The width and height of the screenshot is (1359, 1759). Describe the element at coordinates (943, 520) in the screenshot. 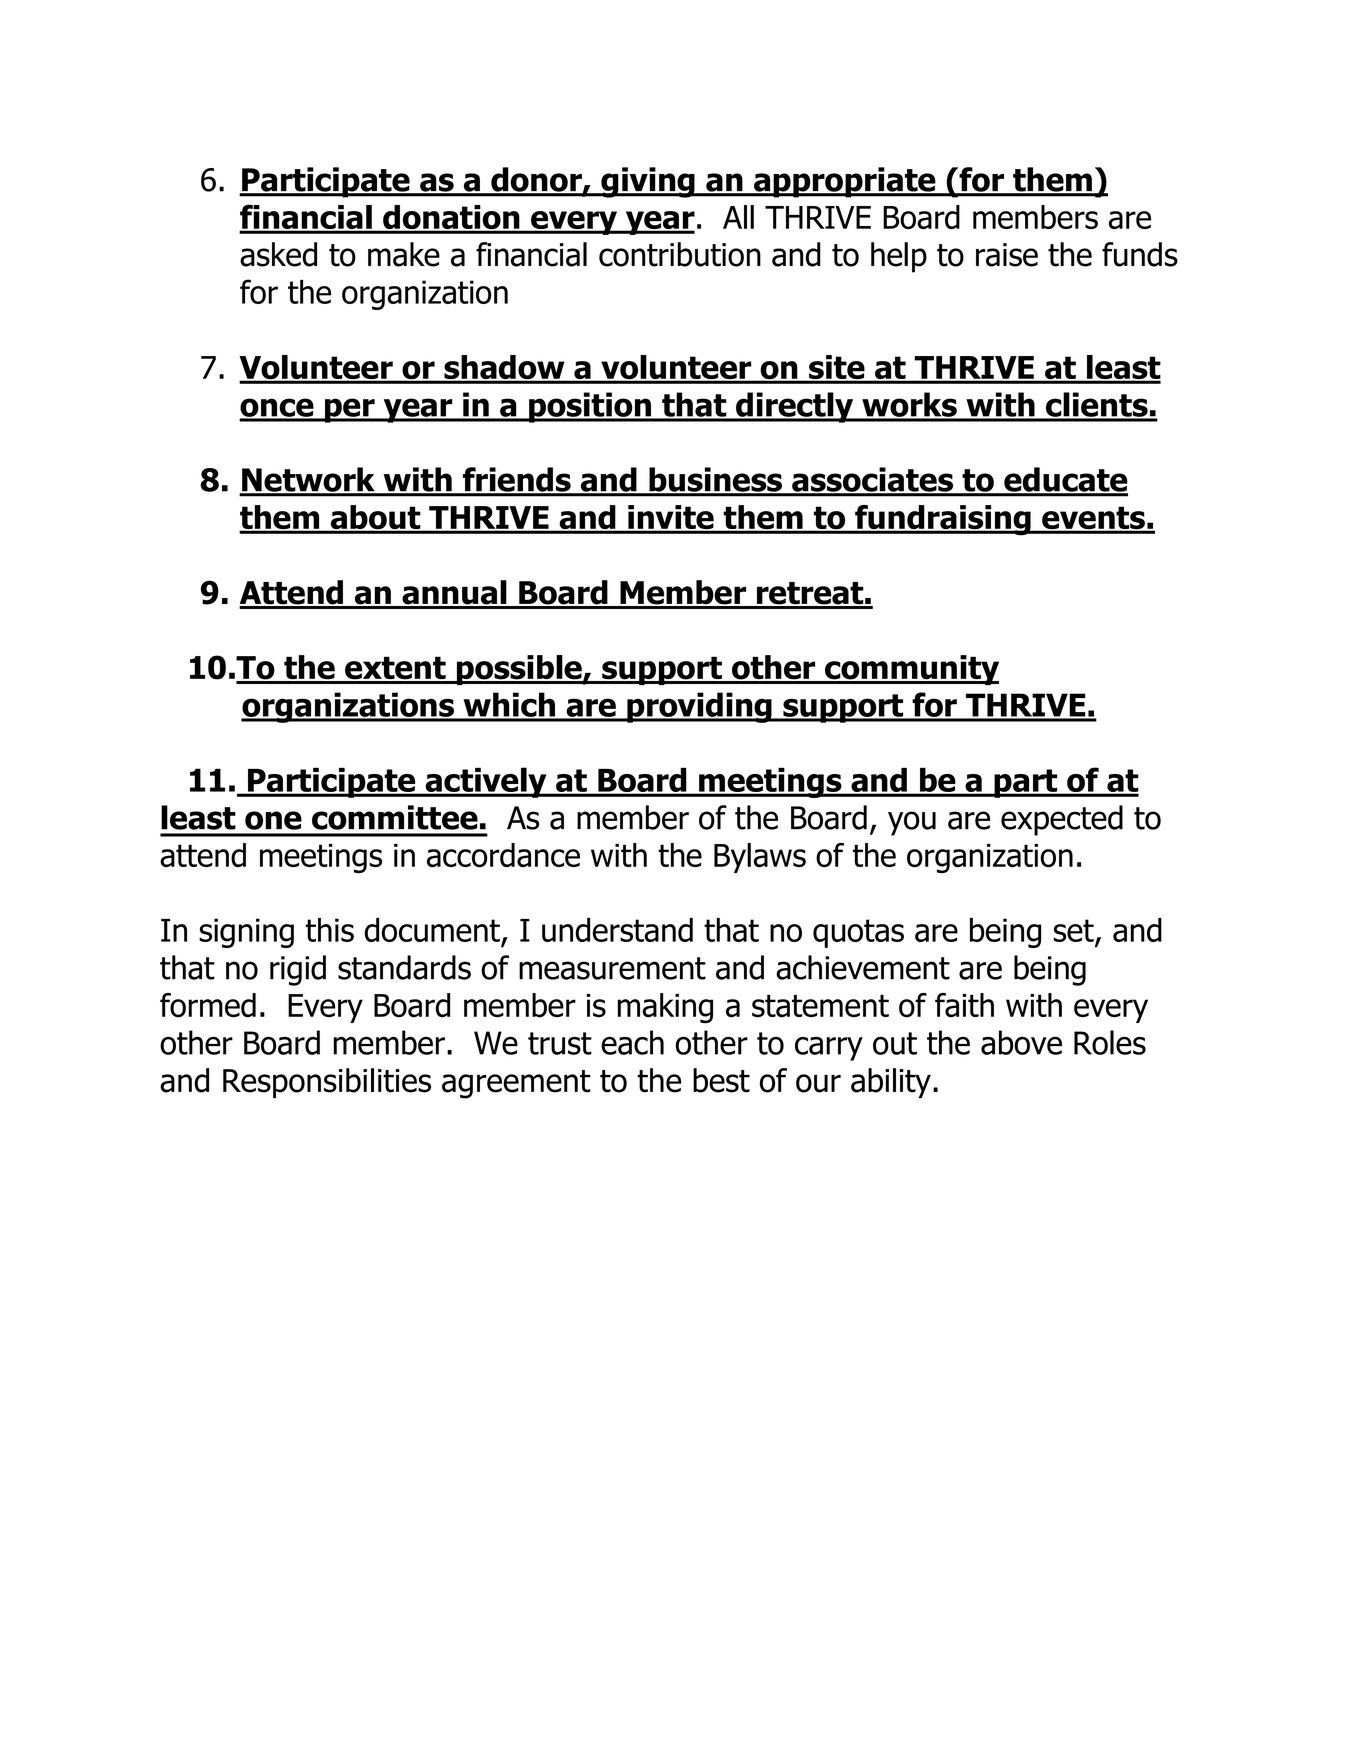

I see `fundraising` at that location.
